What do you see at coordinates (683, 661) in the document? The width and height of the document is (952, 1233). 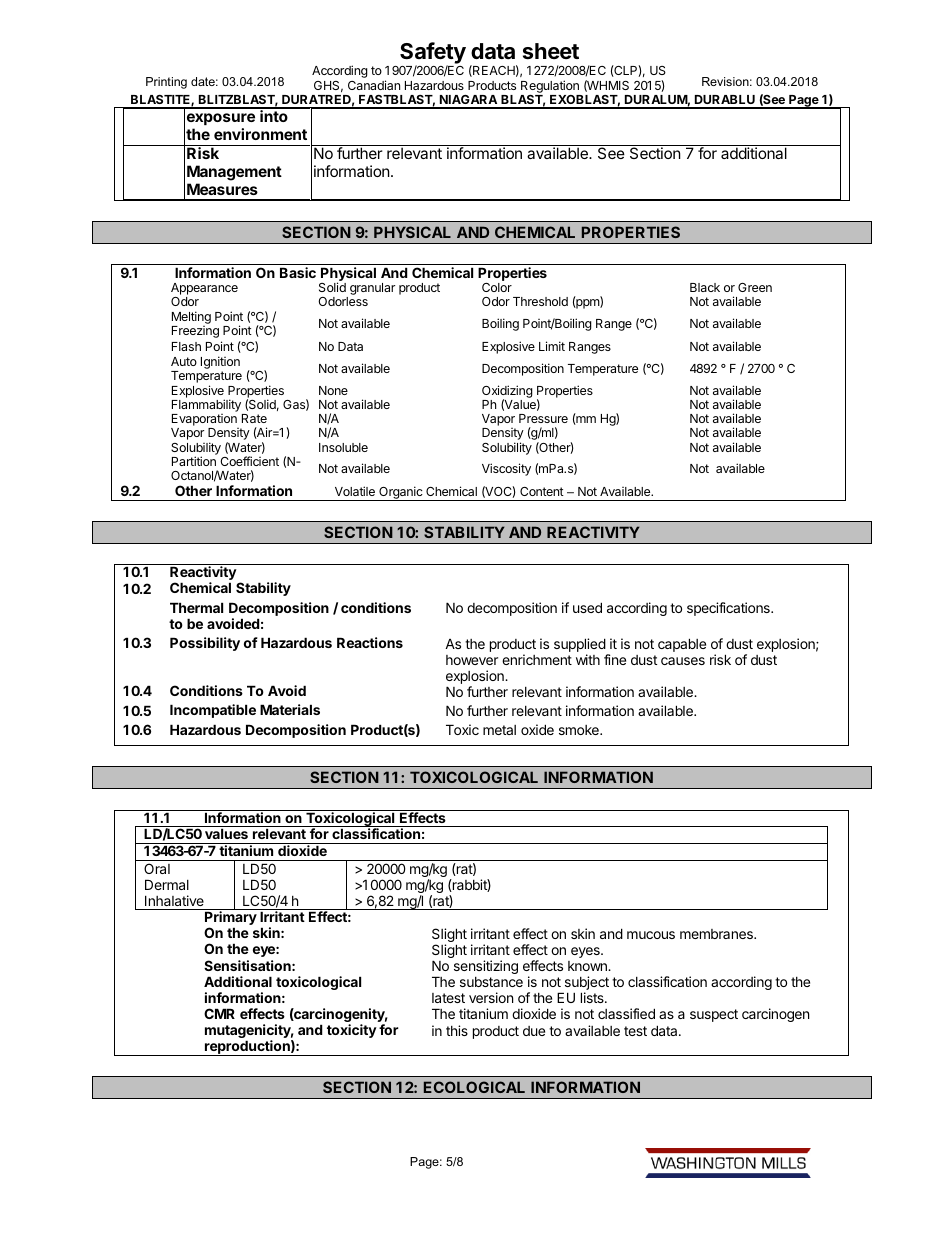 I see `causes` at bounding box center [683, 661].
